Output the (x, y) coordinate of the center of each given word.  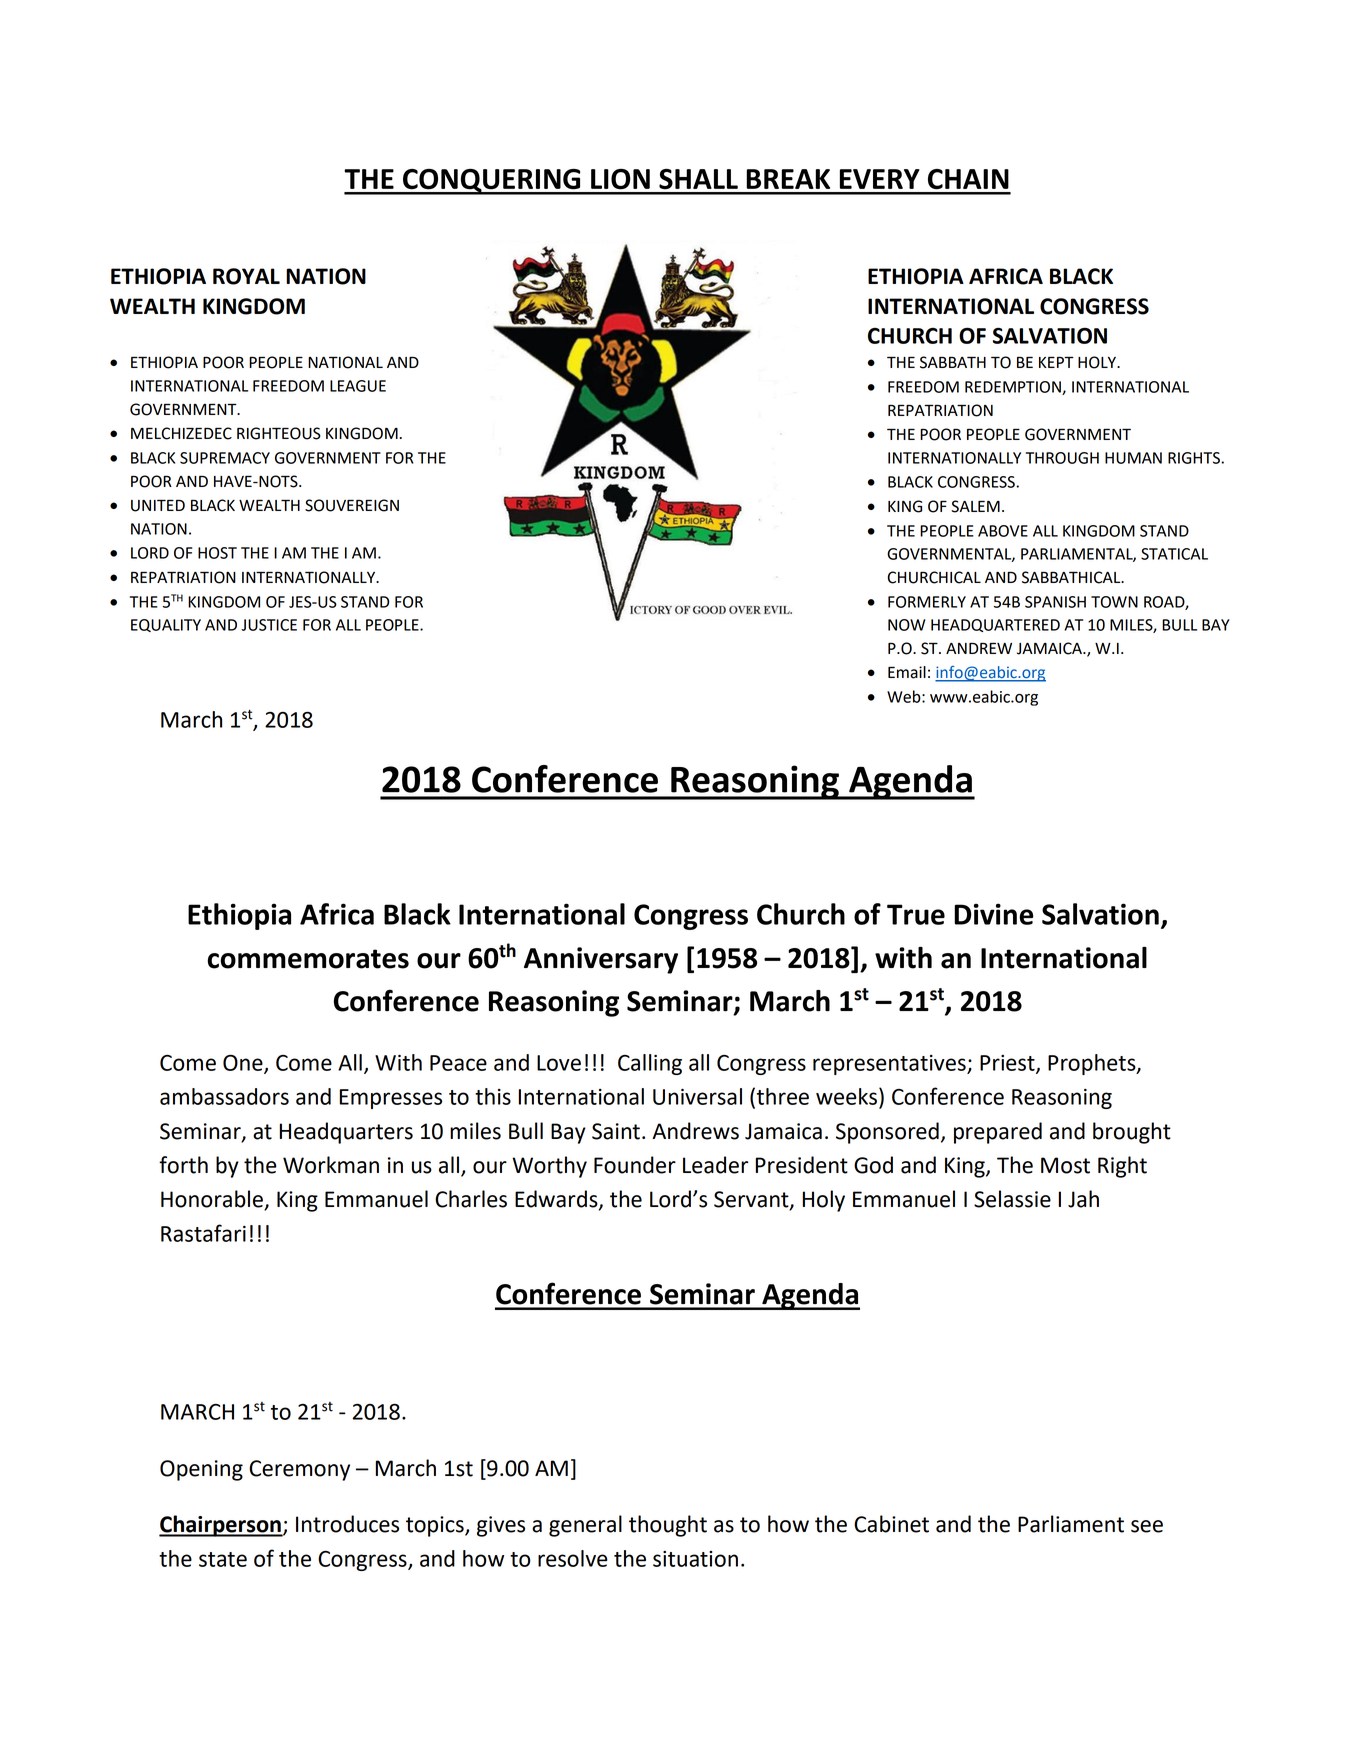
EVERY (880, 179)
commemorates (308, 959)
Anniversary (601, 960)
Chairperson (221, 1526)
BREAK (788, 179)
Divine (994, 914)
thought (668, 1526)
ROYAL (246, 276)
